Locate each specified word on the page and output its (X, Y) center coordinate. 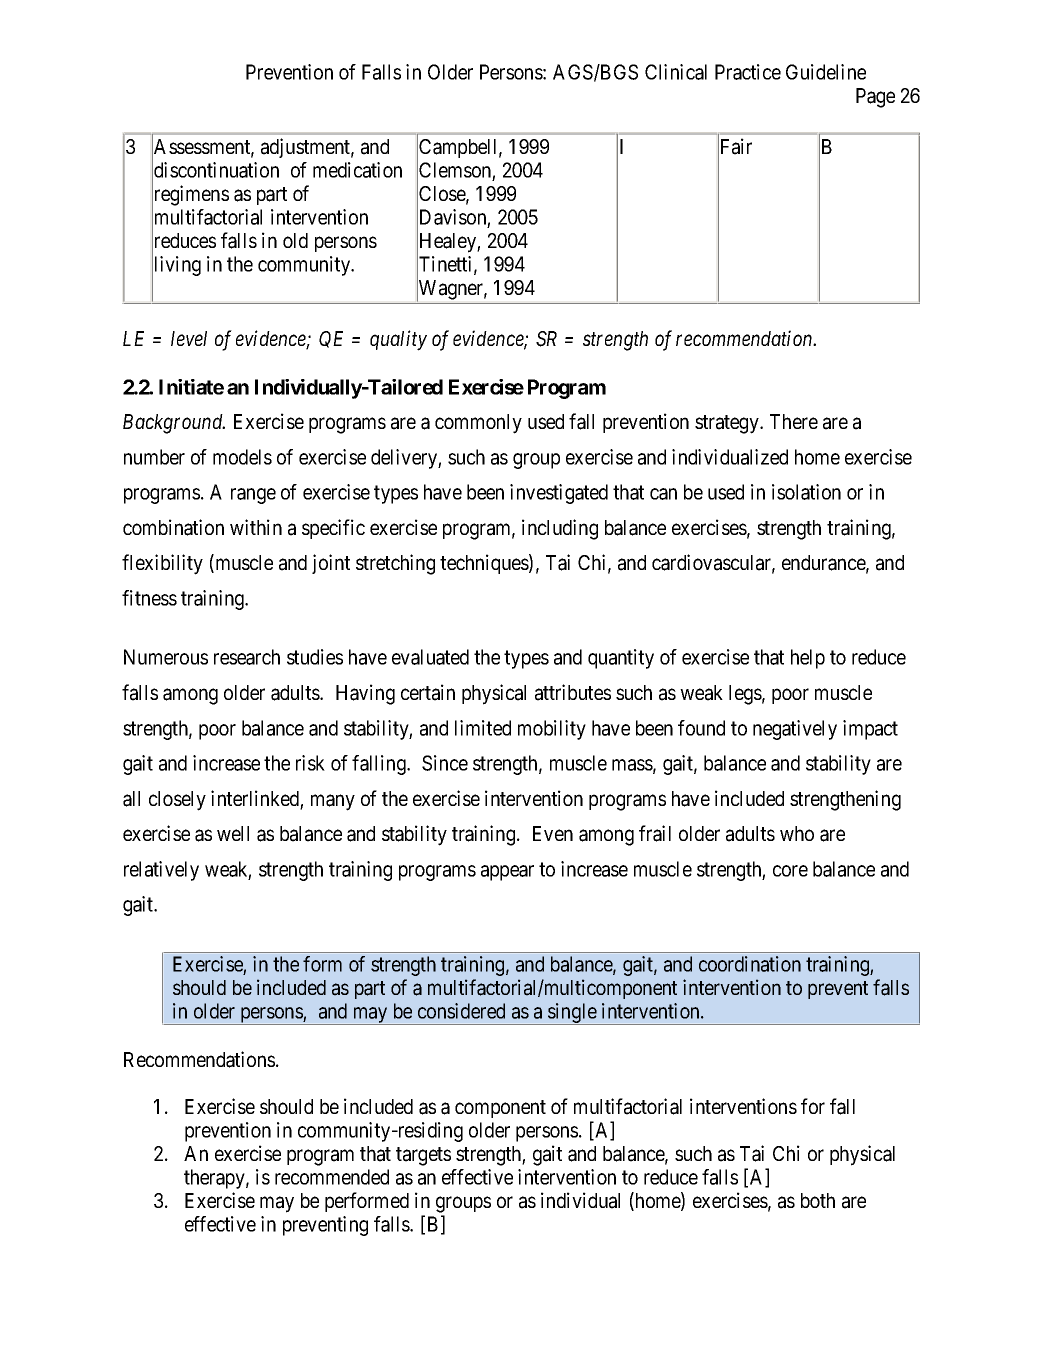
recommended (332, 1177)
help (808, 659)
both (818, 1200)
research (247, 657)
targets (423, 1156)
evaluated (430, 657)
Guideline (826, 72)
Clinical (676, 72)
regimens (190, 196)
